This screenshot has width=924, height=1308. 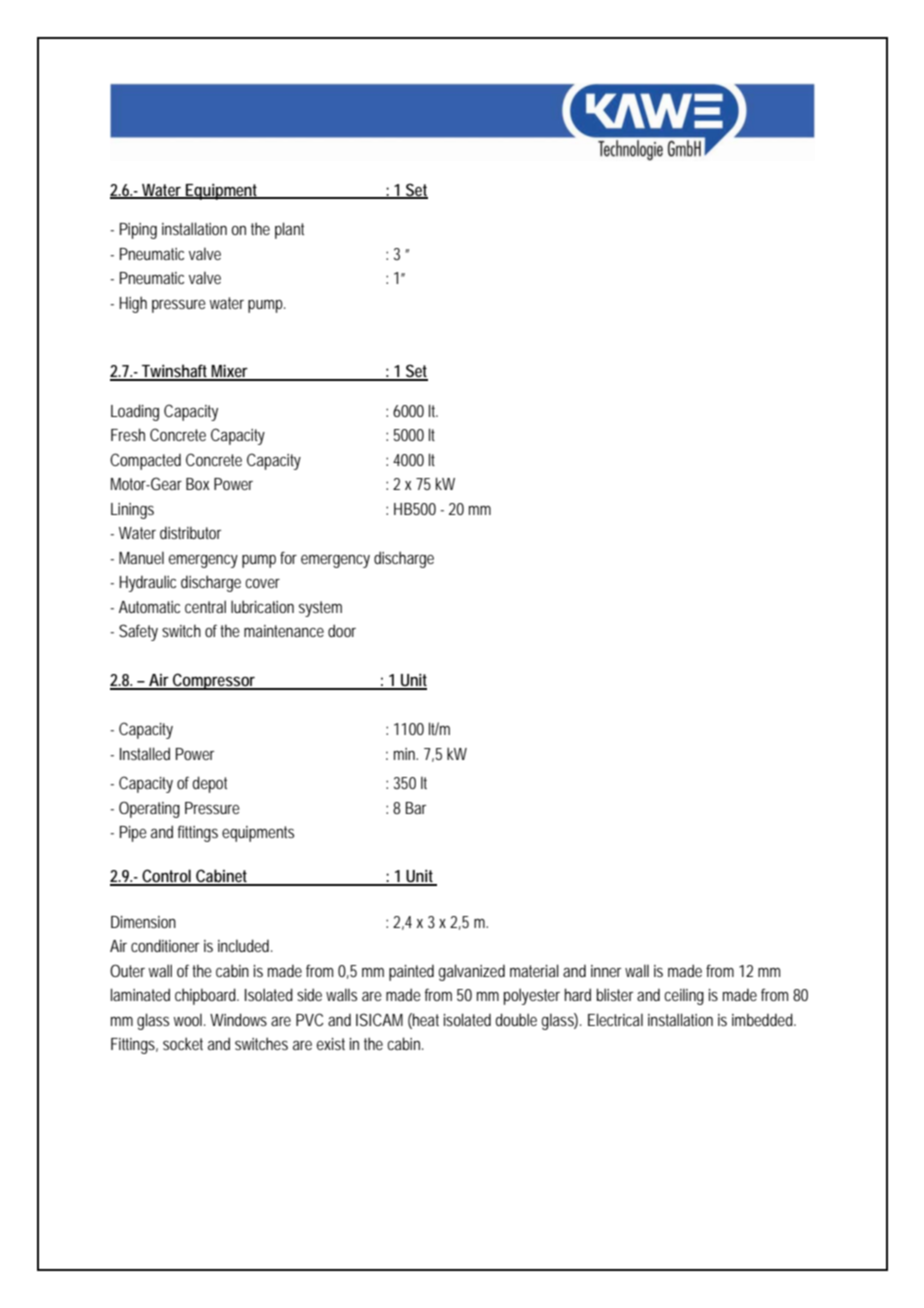 What do you see at coordinates (231, 372) in the screenshot?
I see `Mixer` at bounding box center [231, 372].
